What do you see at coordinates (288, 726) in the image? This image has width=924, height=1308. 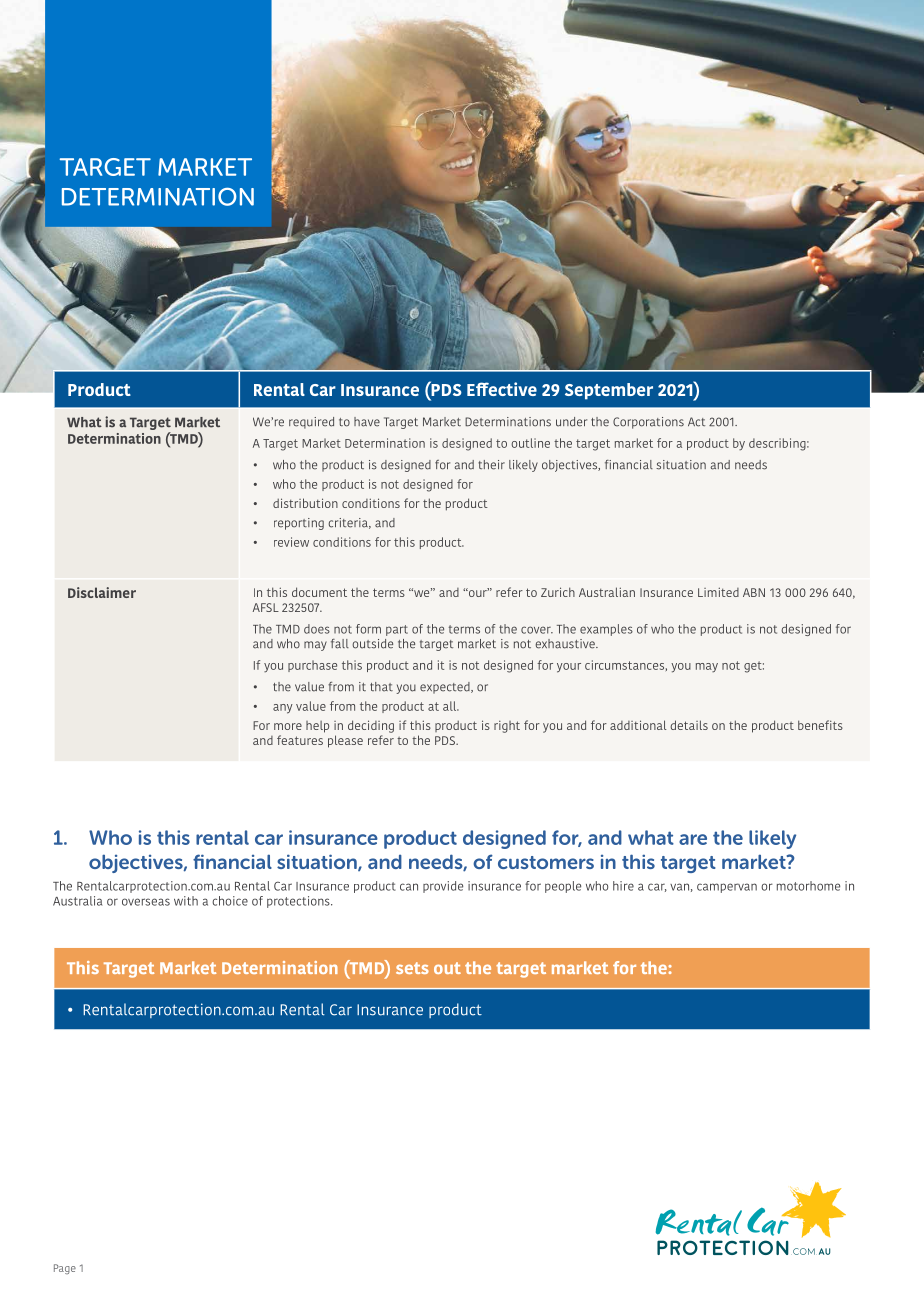 I see `more` at bounding box center [288, 726].
